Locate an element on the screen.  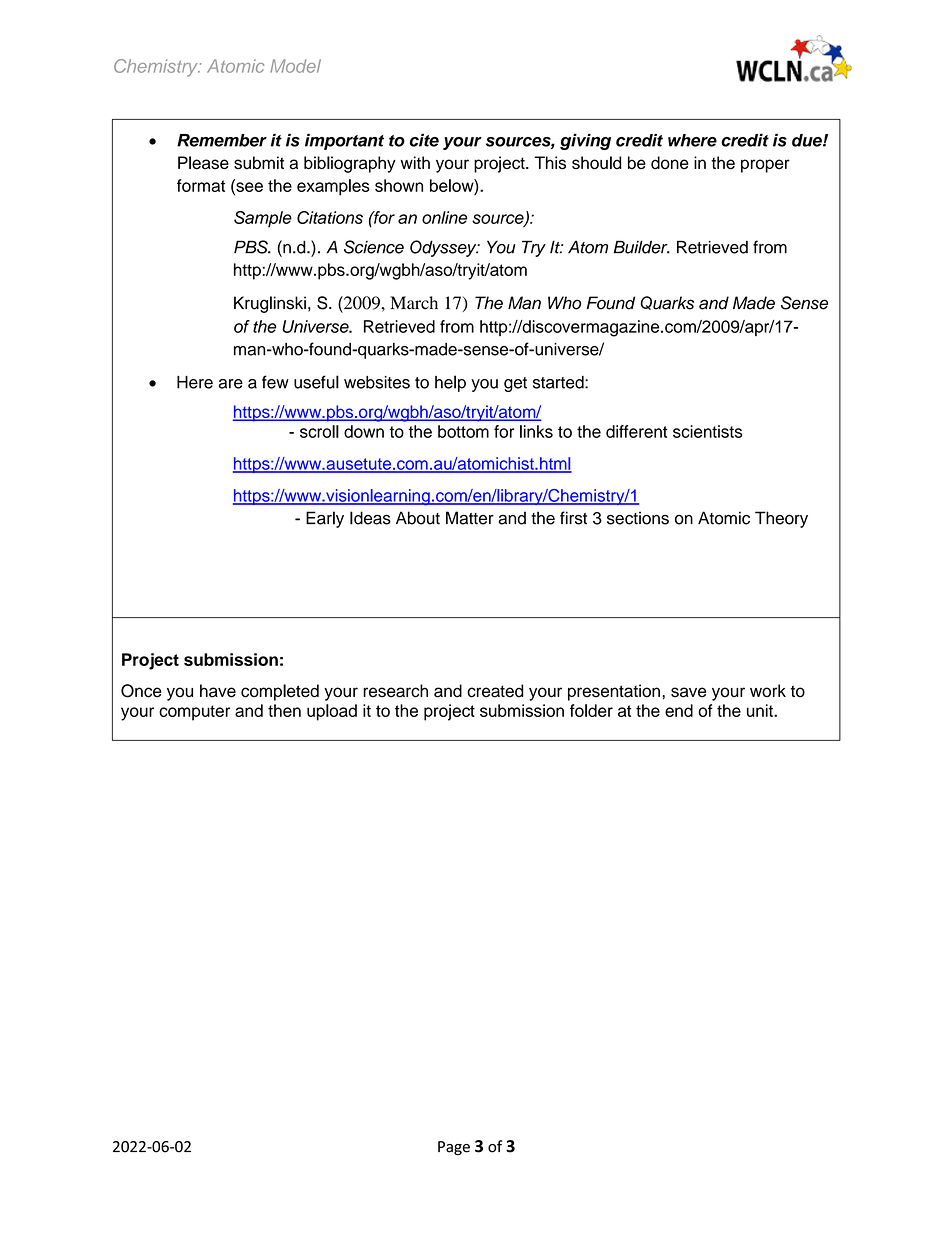
have is located at coordinates (218, 691).
